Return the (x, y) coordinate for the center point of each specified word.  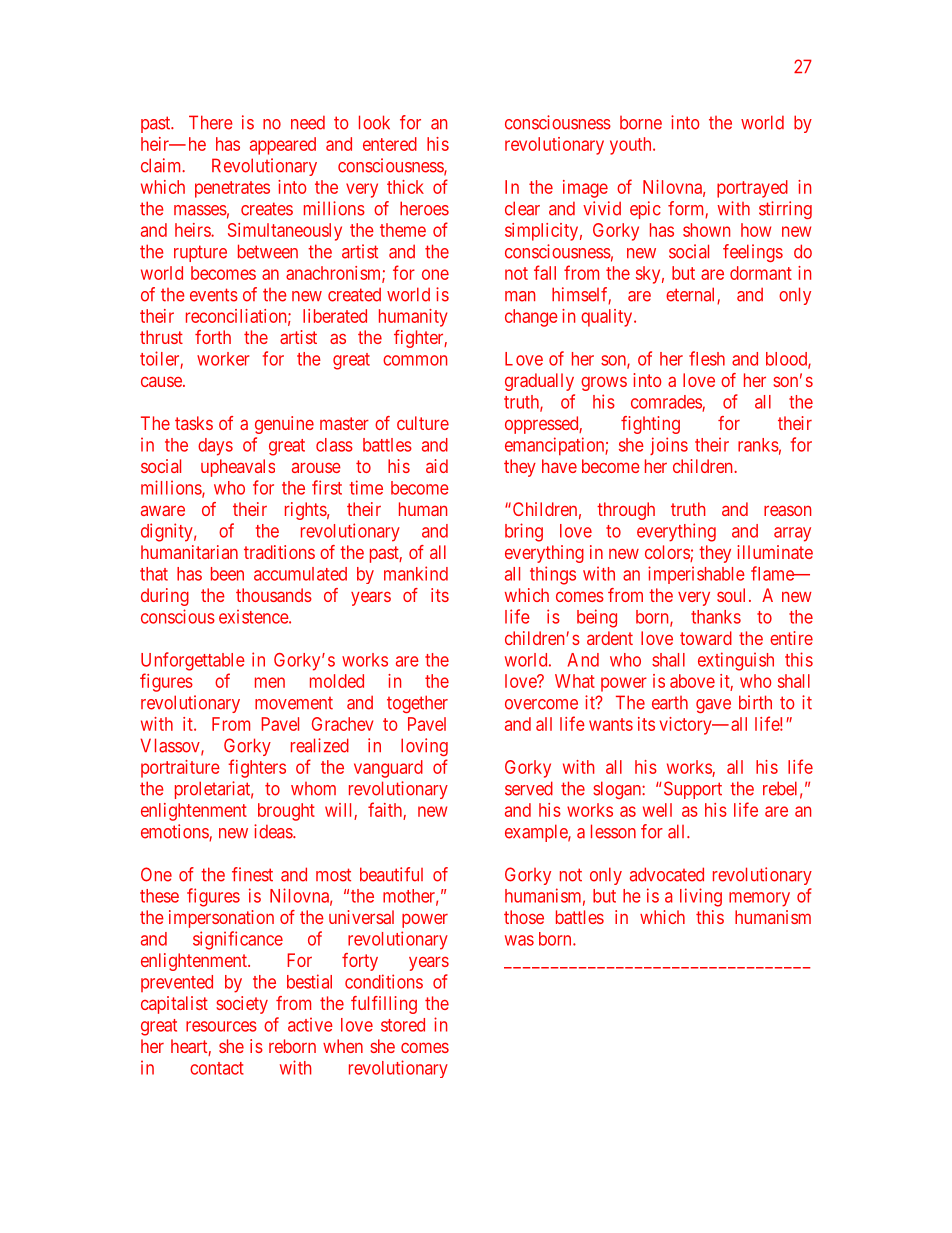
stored (403, 1025)
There (210, 122)
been (227, 574)
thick (405, 187)
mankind (416, 573)
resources (221, 1026)
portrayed (752, 189)
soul (731, 595)
